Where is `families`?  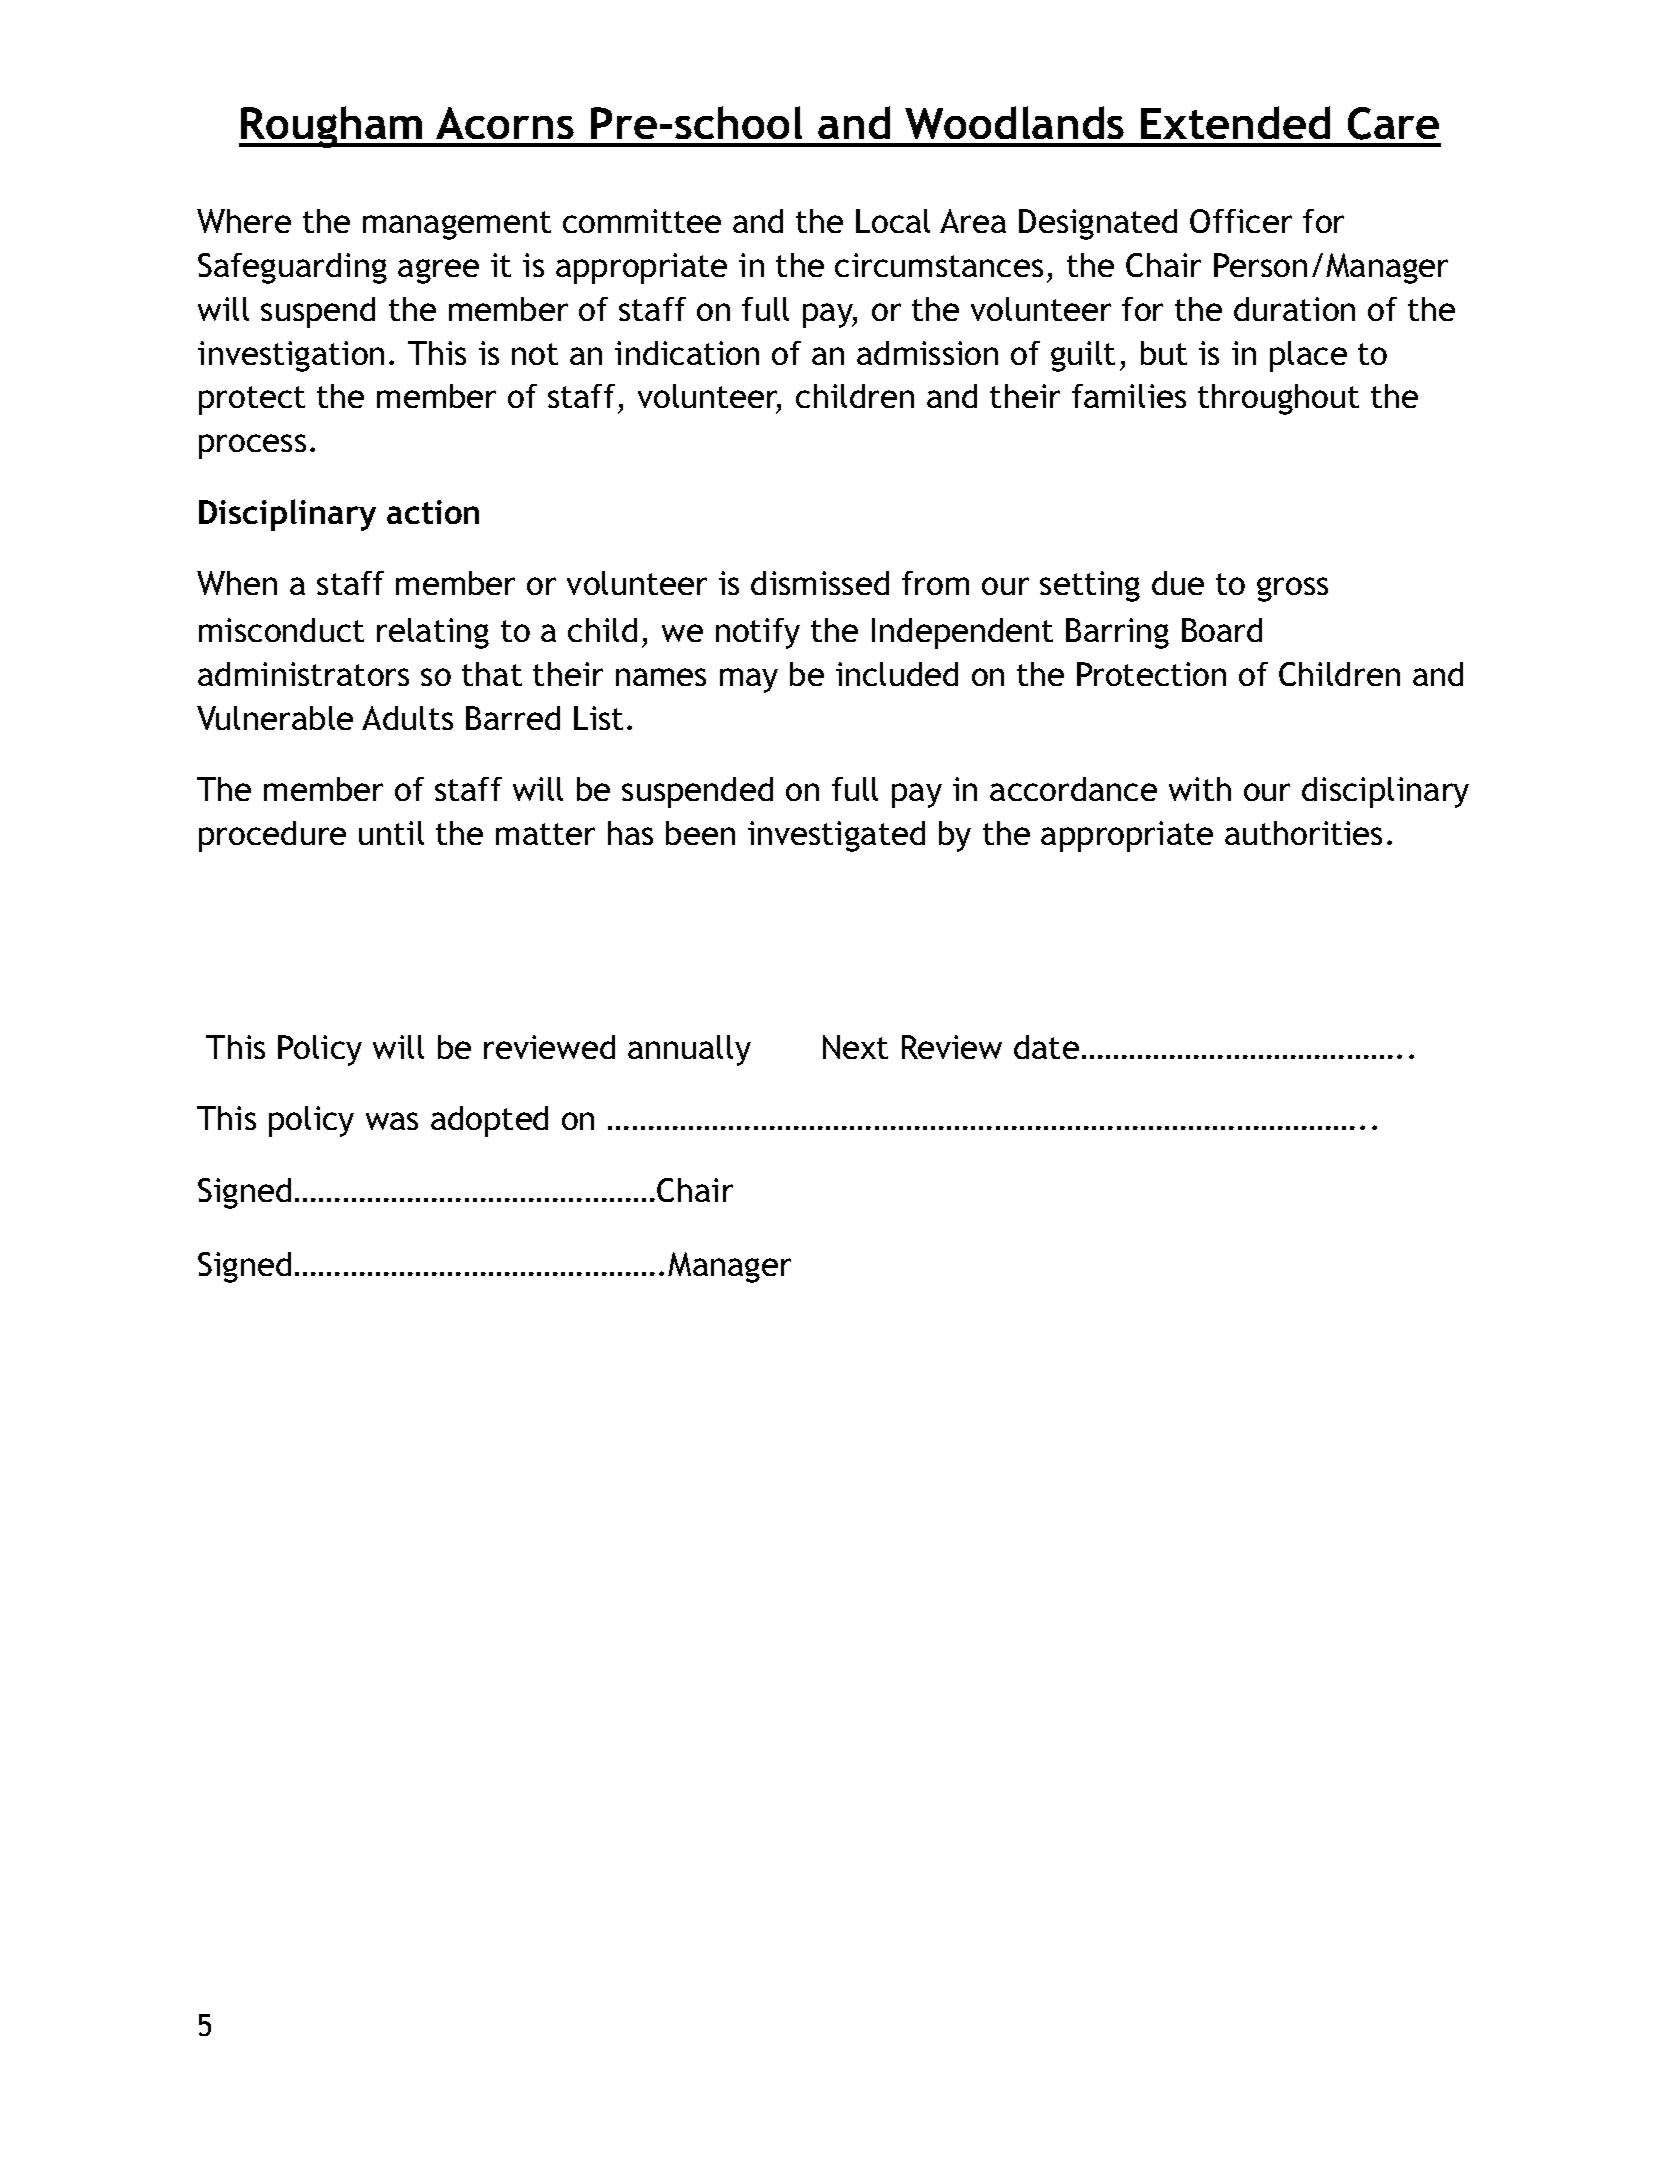 families is located at coordinates (1129, 396).
